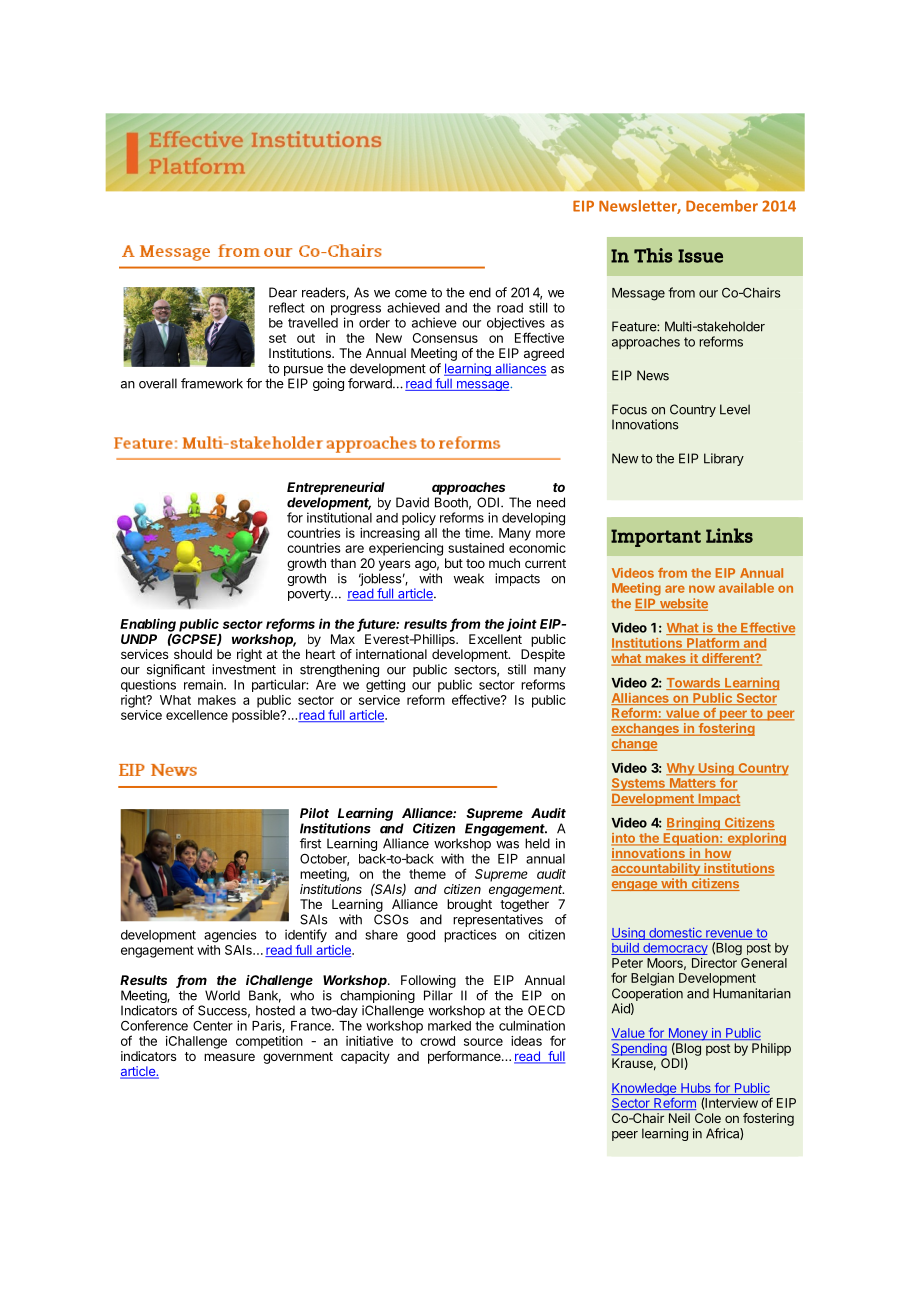 This screenshot has width=924, height=1308. Describe the element at coordinates (244, 669) in the screenshot. I see `investment` at that location.
